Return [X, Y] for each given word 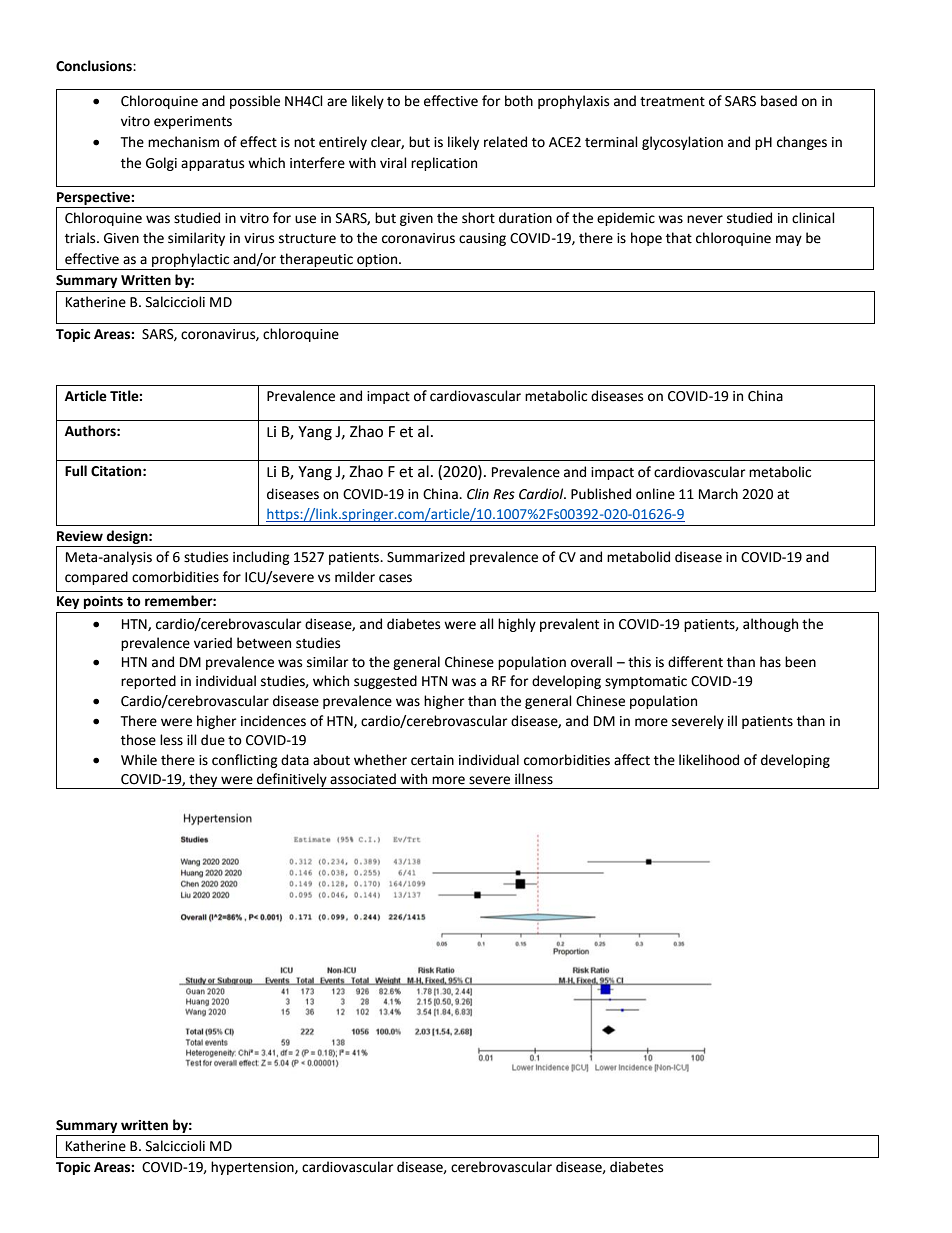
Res [504, 494]
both [519, 101]
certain [432, 760]
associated [363, 779]
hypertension [253, 1168]
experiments [193, 122]
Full [76, 471]
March [718, 494]
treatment [672, 102]
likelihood [709, 760]
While [139, 760]
